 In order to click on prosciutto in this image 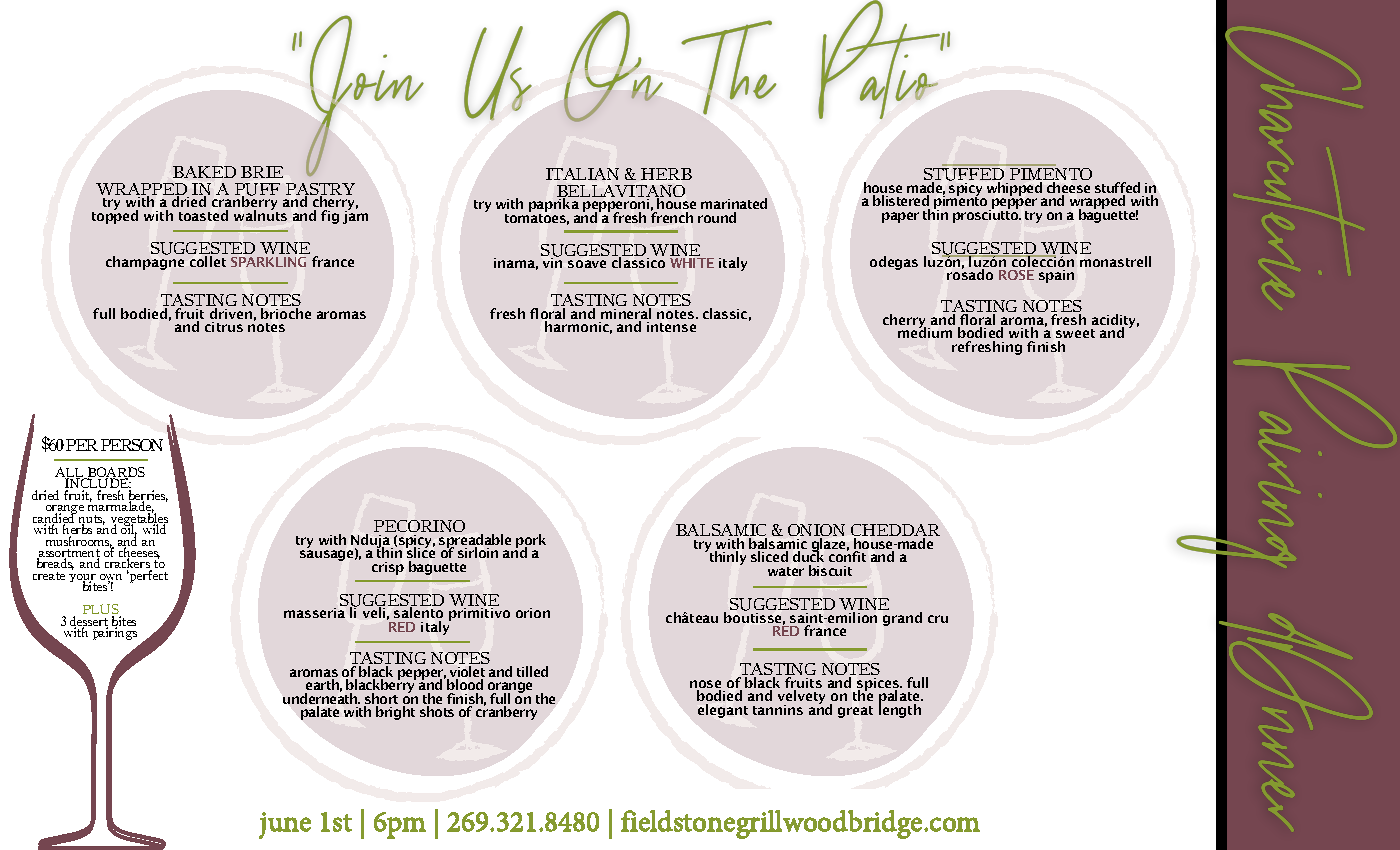, I will do `click(987, 215)`.
